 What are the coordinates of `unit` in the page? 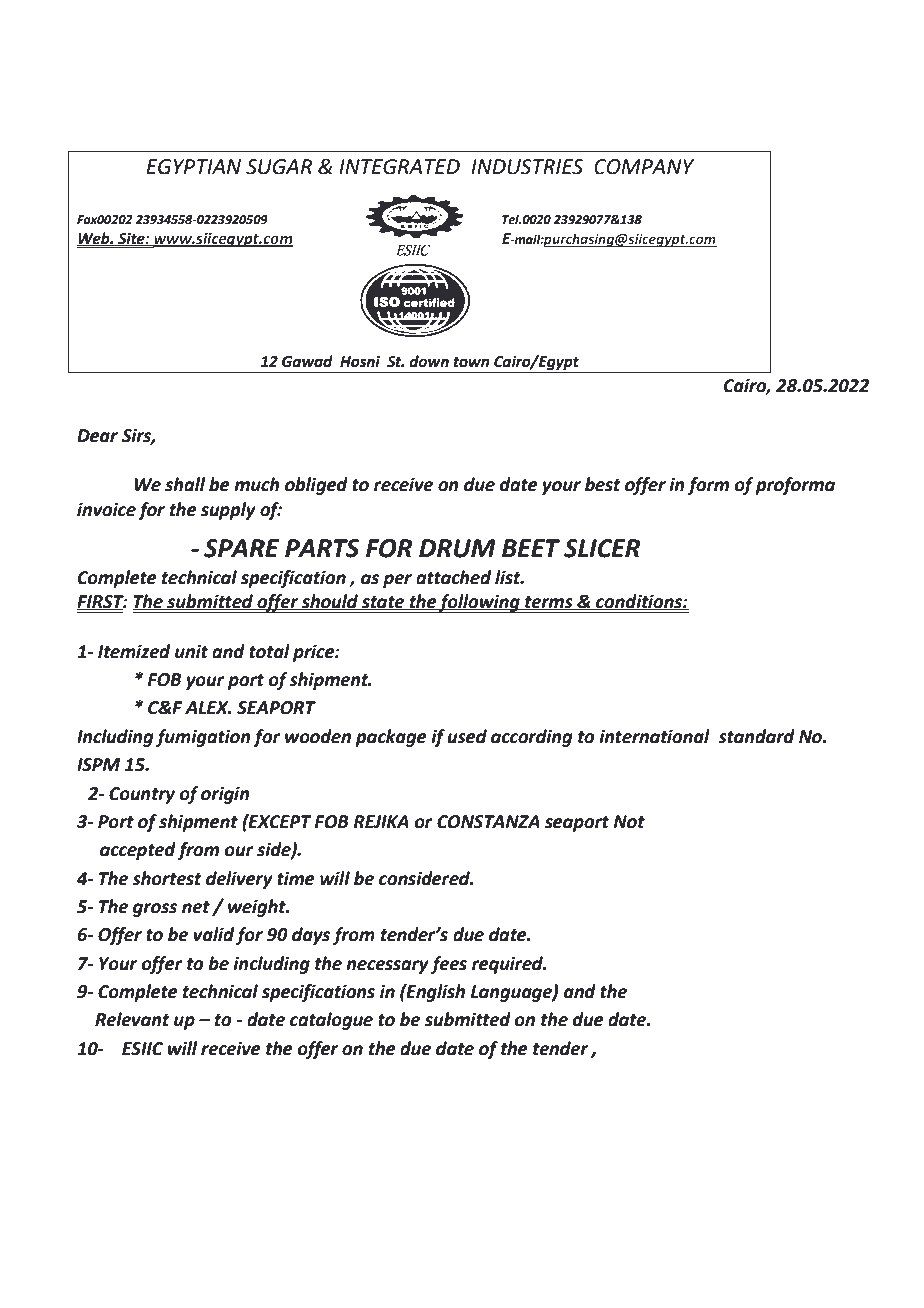 It's located at (191, 652).
